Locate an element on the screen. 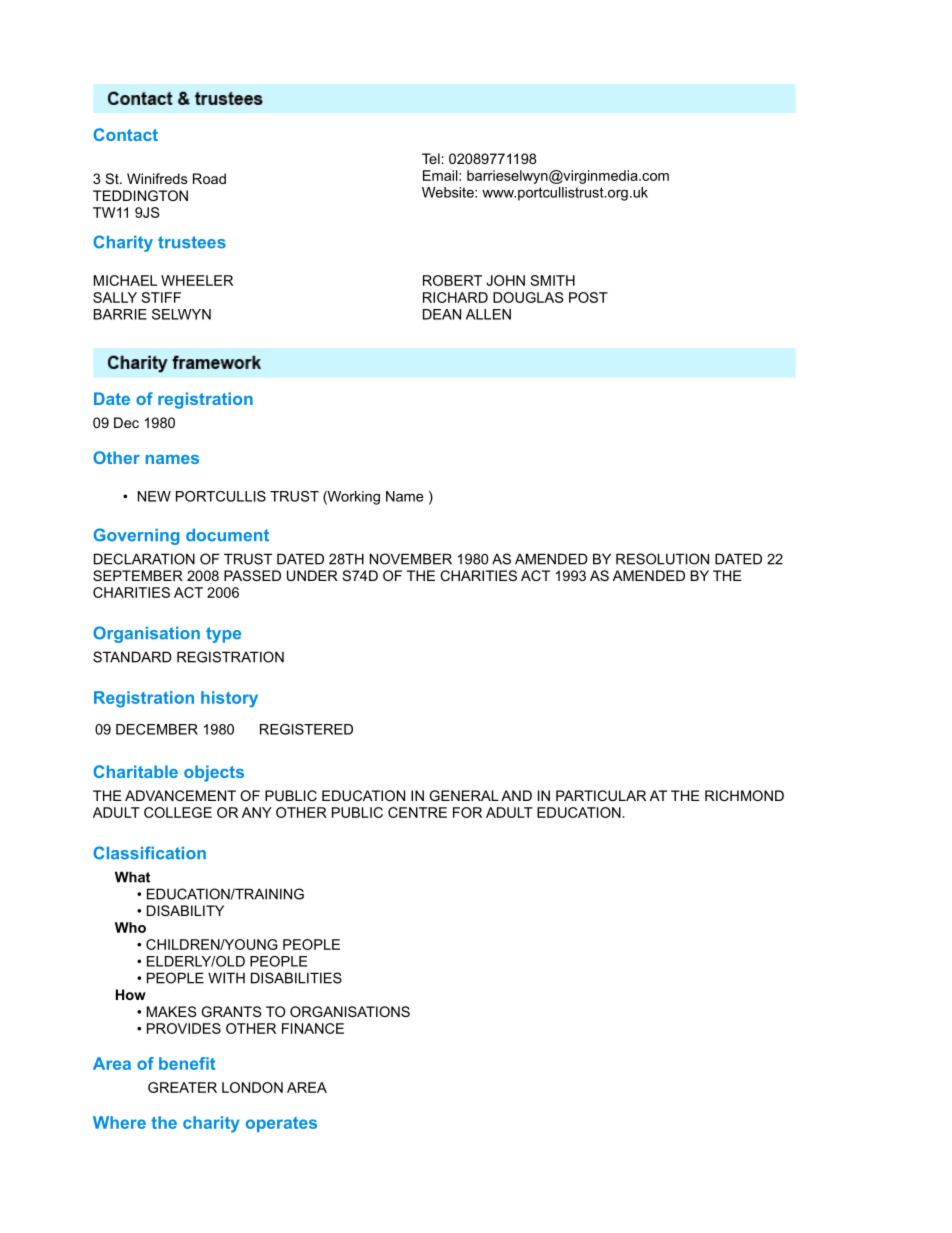 This screenshot has width=952, height=1233. NOVEMBER is located at coordinates (411, 559).
